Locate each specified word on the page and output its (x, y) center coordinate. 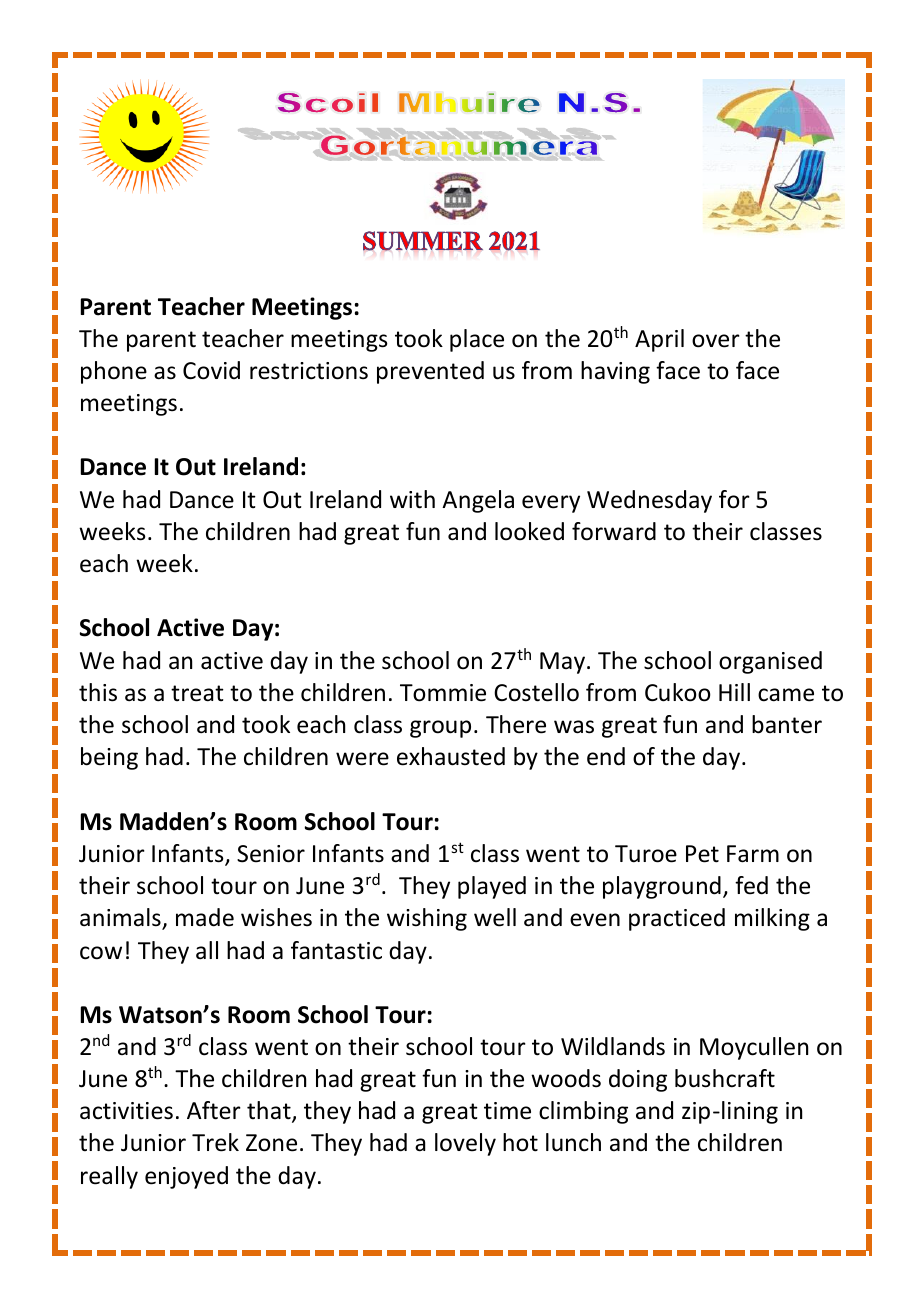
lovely (465, 1144)
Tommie (443, 693)
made (205, 917)
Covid (211, 370)
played (492, 887)
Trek (215, 1142)
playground (662, 887)
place (477, 340)
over (716, 341)
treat (197, 693)
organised (770, 662)
